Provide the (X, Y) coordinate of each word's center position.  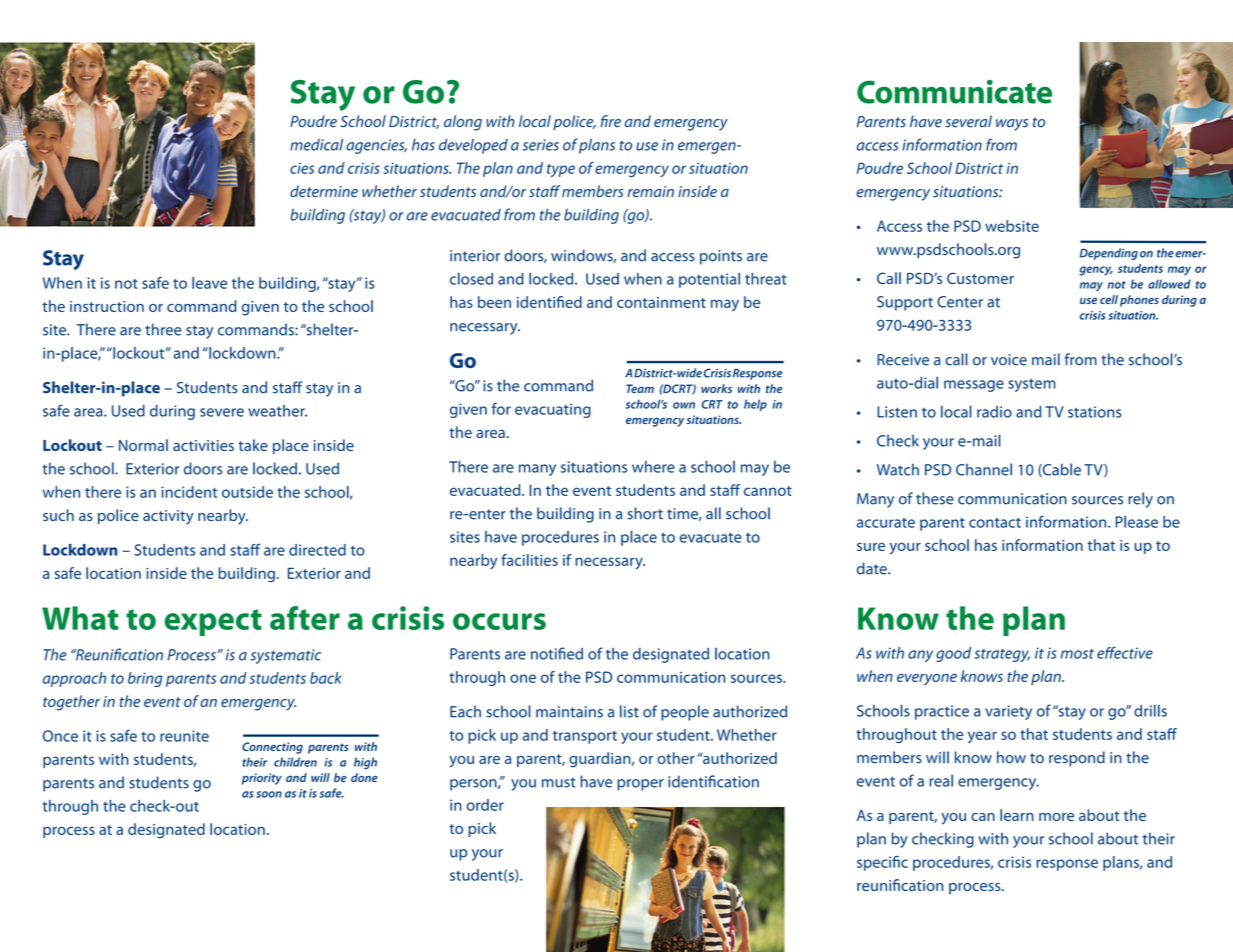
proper (640, 785)
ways (1012, 125)
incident (189, 492)
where (653, 467)
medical (316, 144)
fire (611, 121)
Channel (984, 469)
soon (269, 794)
